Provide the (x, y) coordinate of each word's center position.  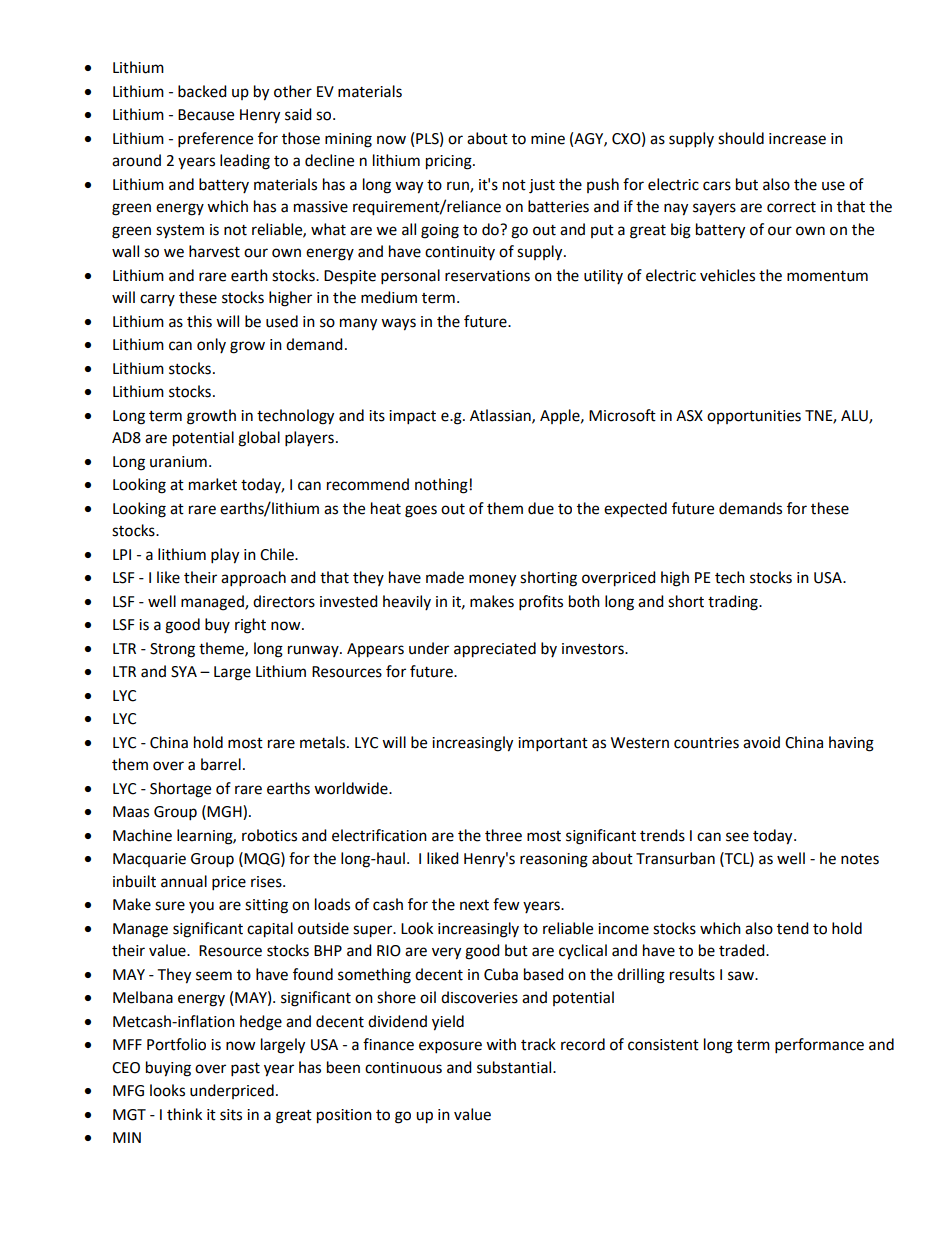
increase (797, 139)
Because (206, 115)
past (245, 1070)
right (250, 626)
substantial (515, 1067)
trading (734, 603)
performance (819, 1046)
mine (548, 139)
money (492, 580)
